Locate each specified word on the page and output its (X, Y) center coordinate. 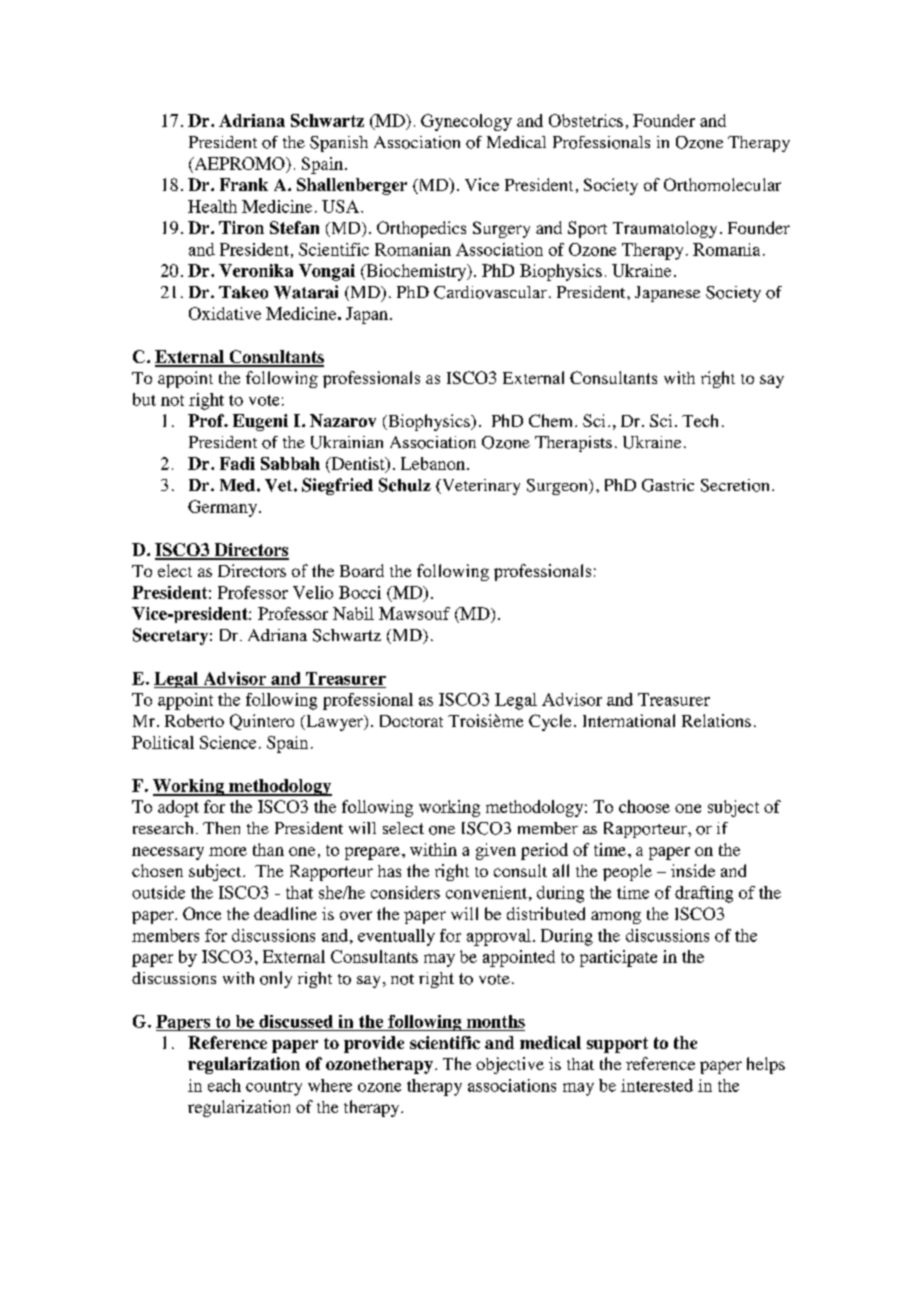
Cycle (550, 722)
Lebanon (433, 463)
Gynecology (466, 122)
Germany (224, 508)
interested (657, 1085)
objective (510, 1065)
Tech (700, 420)
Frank (244, 184)
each (224, 1085)
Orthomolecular (722, 184)
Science (228, 742)
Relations (716, 720)
